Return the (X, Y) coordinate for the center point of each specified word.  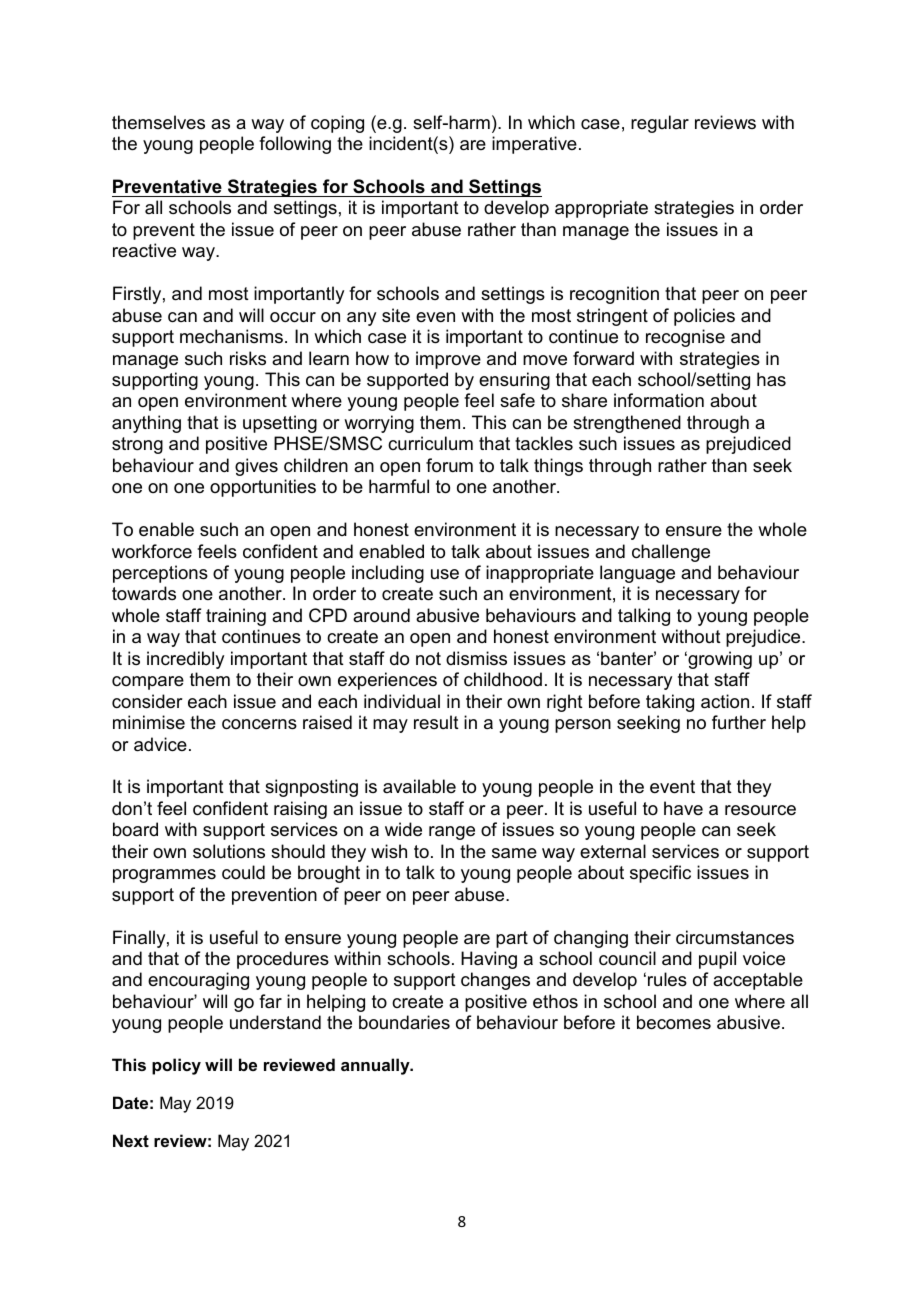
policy (176, 1066)
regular (660, 124)
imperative (534, 145)
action (725, 701)
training (236, 617)
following (295, 145)
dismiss (476, 658)
